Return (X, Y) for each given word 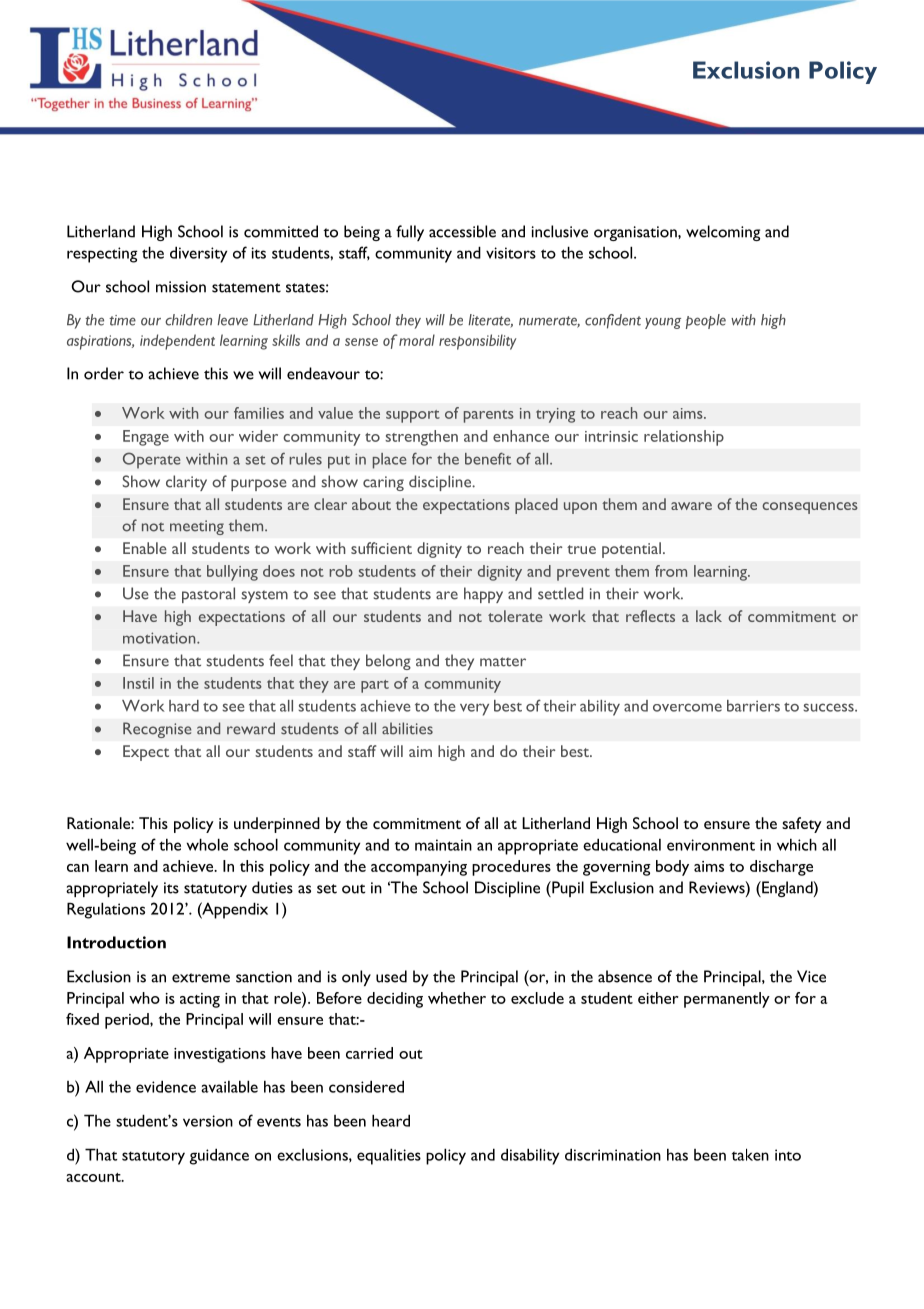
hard (184, 706)
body (672, 868)
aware (691, 506)
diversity (198, 254)
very (474, 709)
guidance (219, 1156)
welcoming (723, 233)
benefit (488, 458)
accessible (462, 231)
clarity (186, 483)
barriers (753, 706)
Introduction (116, 942)
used (391, 976)
